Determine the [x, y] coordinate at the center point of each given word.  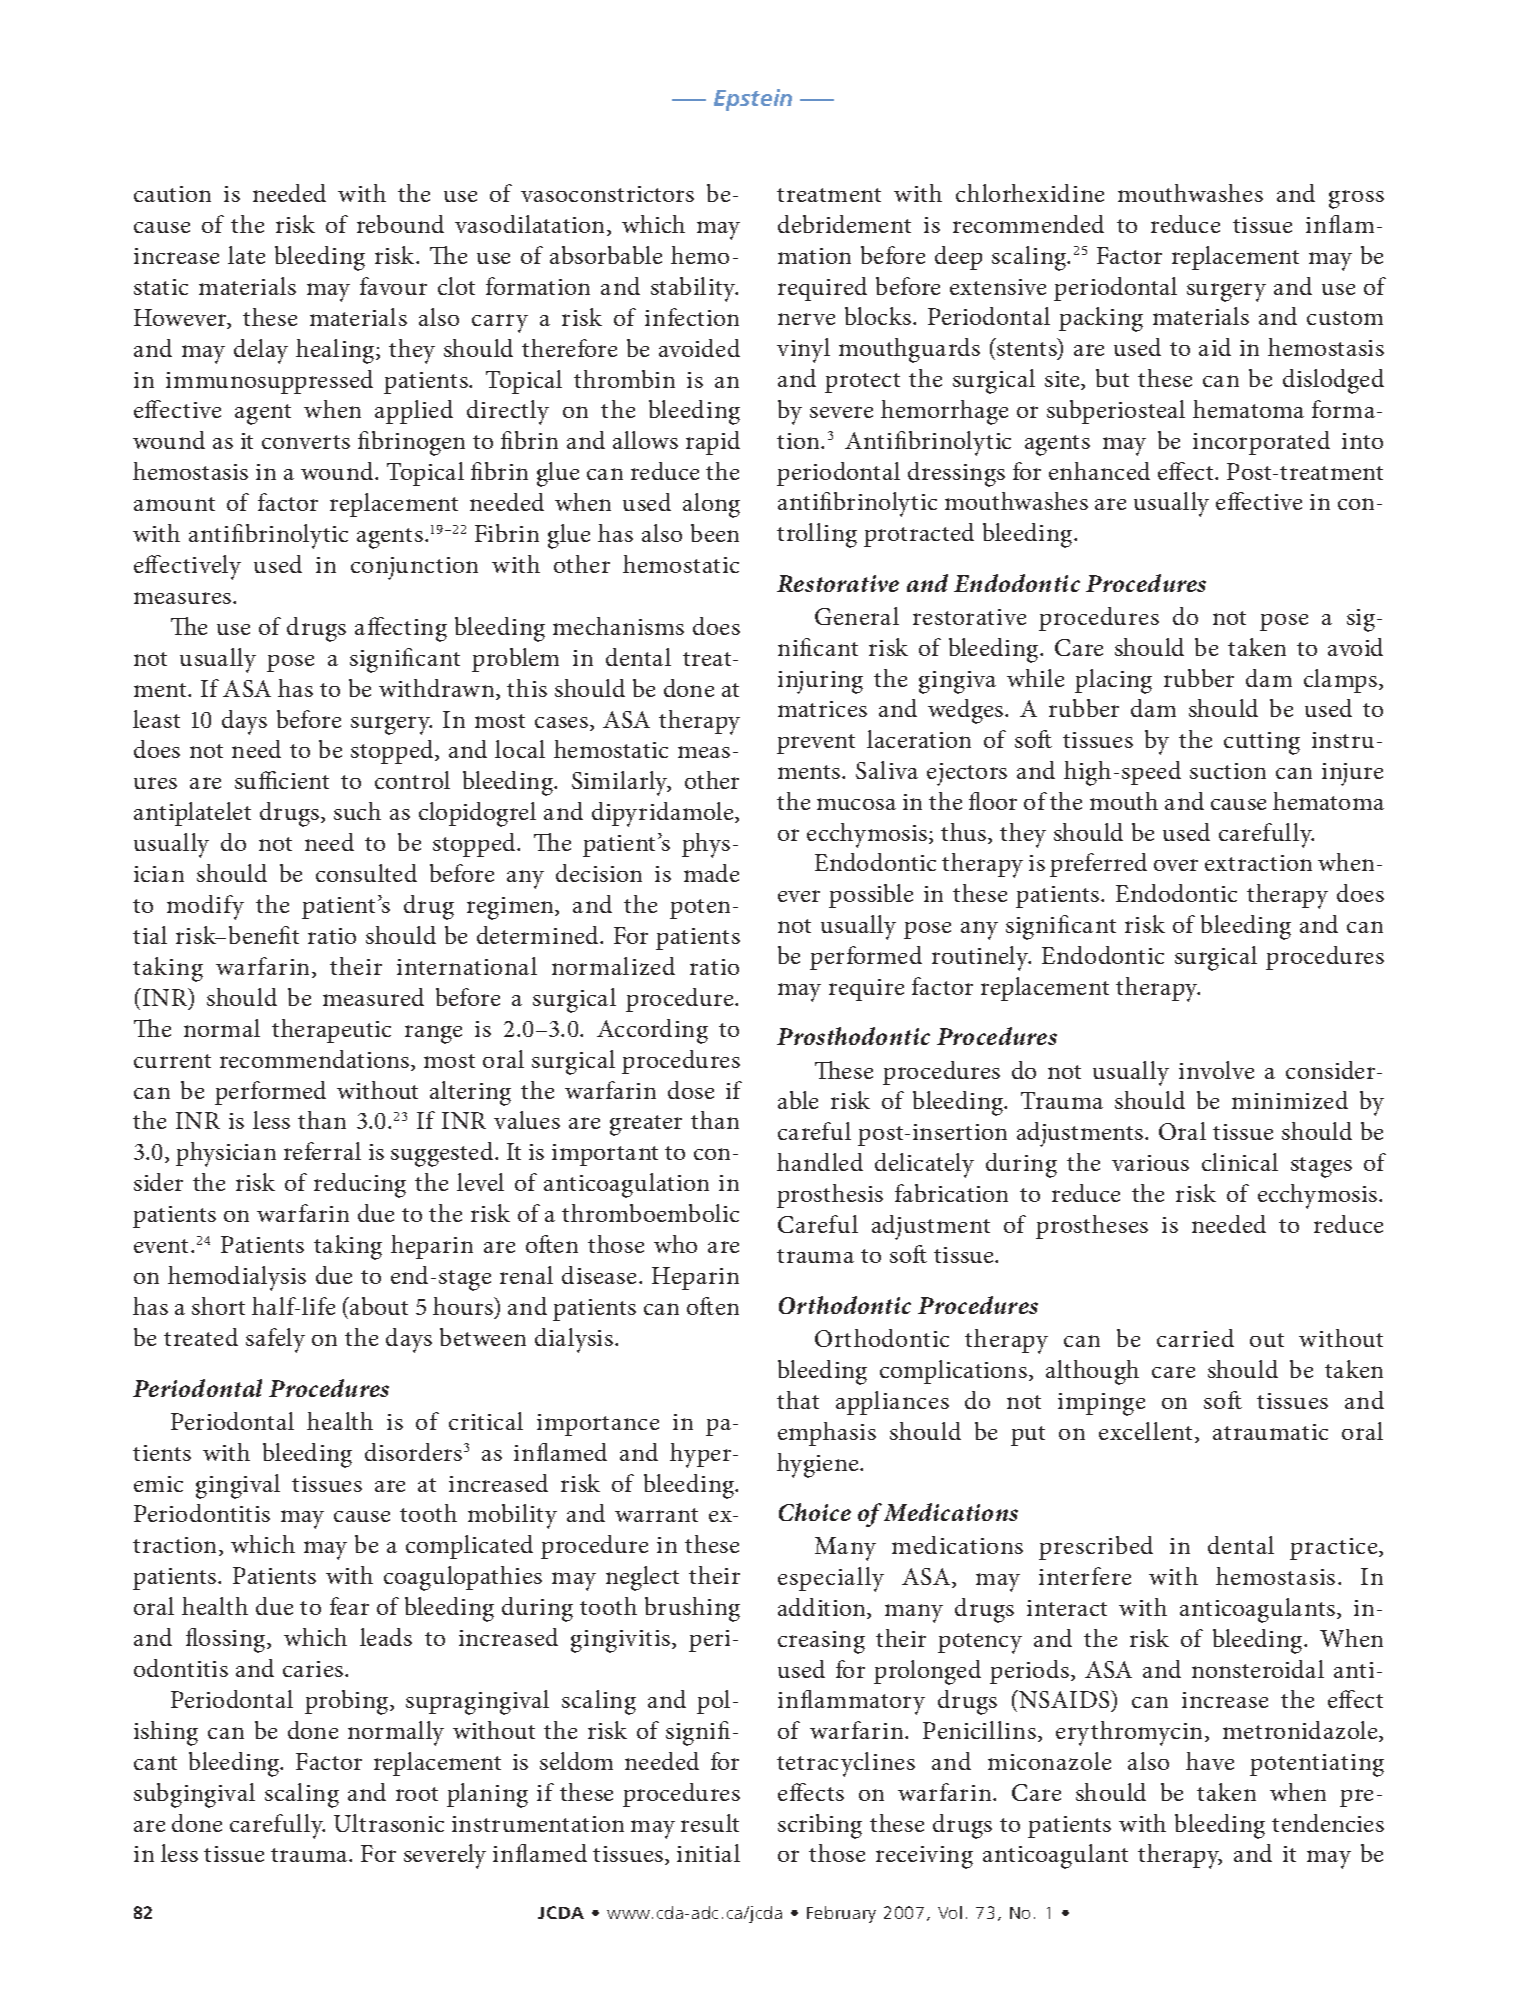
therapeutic [331, 1031]
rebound [400, 224]
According [652, 1031]
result [710, 1823]
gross [1356, 199]
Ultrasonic [389, 1823]
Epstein [753, 100]
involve [1216, 1070]
